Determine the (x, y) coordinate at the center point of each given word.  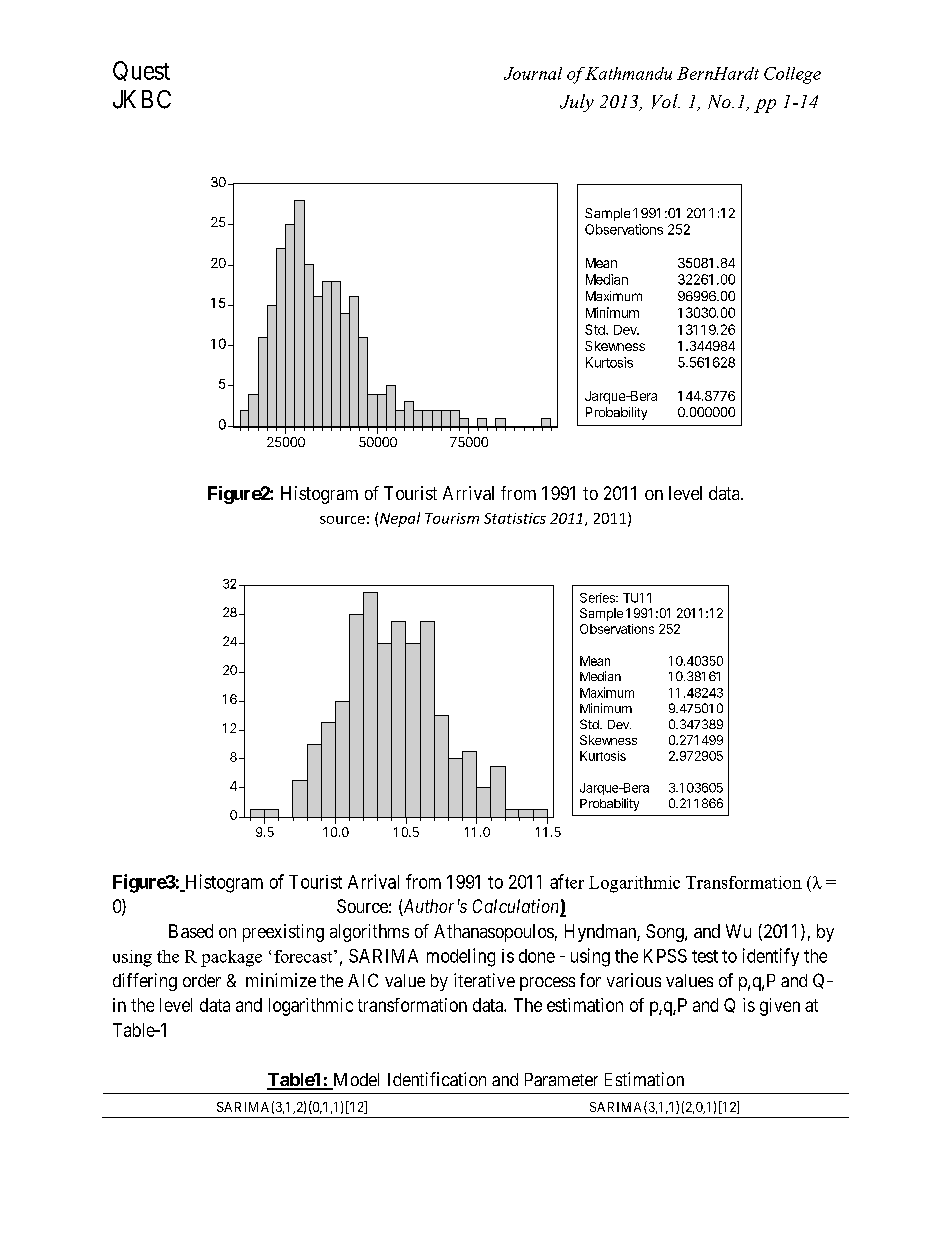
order (202, 980)
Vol (666, 101)
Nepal (400, 519)
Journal (533, 73)
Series (598, 598)
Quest (141, 71)
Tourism (452, 518)
